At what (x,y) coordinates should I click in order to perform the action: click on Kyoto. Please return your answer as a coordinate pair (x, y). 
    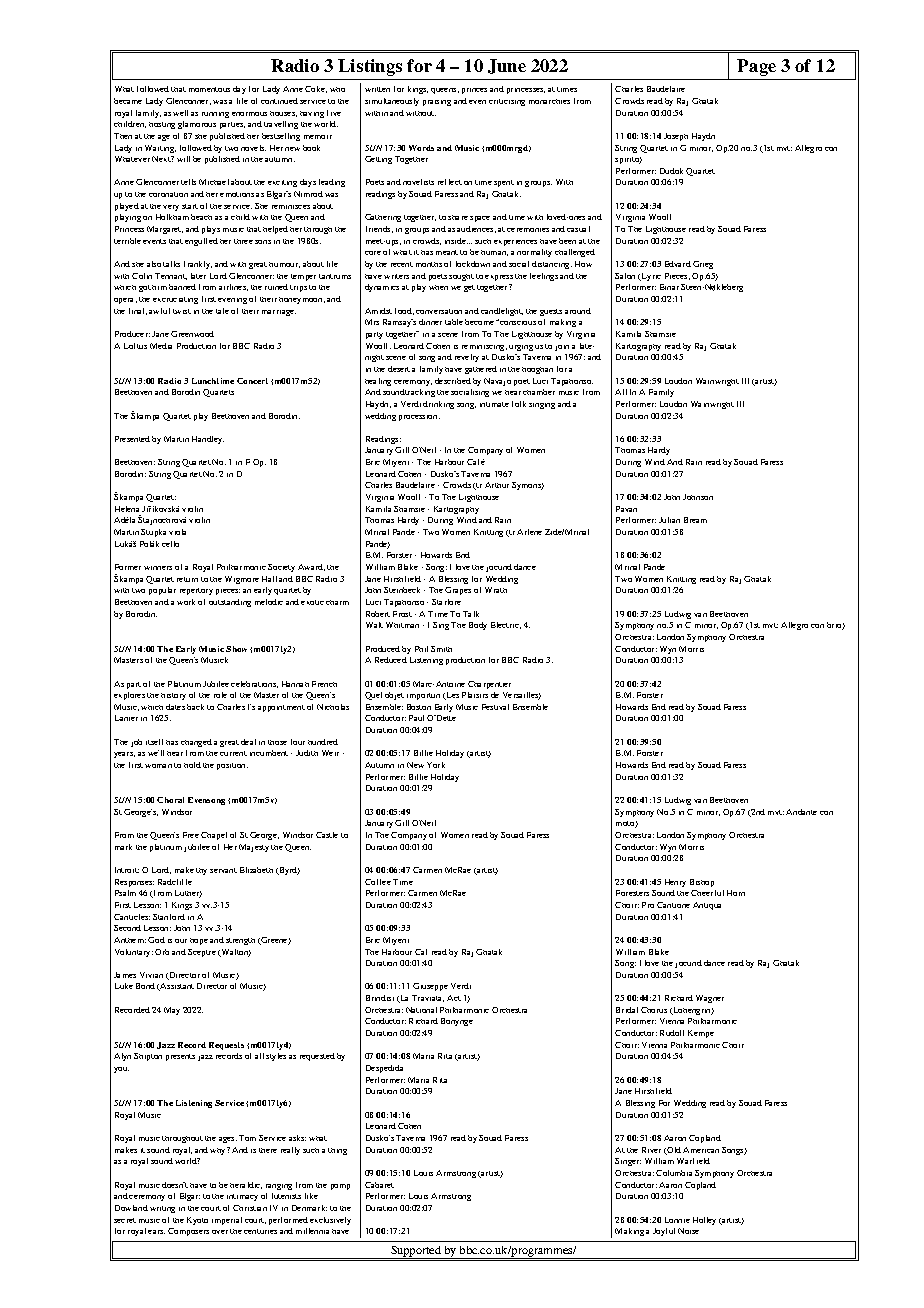
    Looking at the image, I should click on (197, 1221).
